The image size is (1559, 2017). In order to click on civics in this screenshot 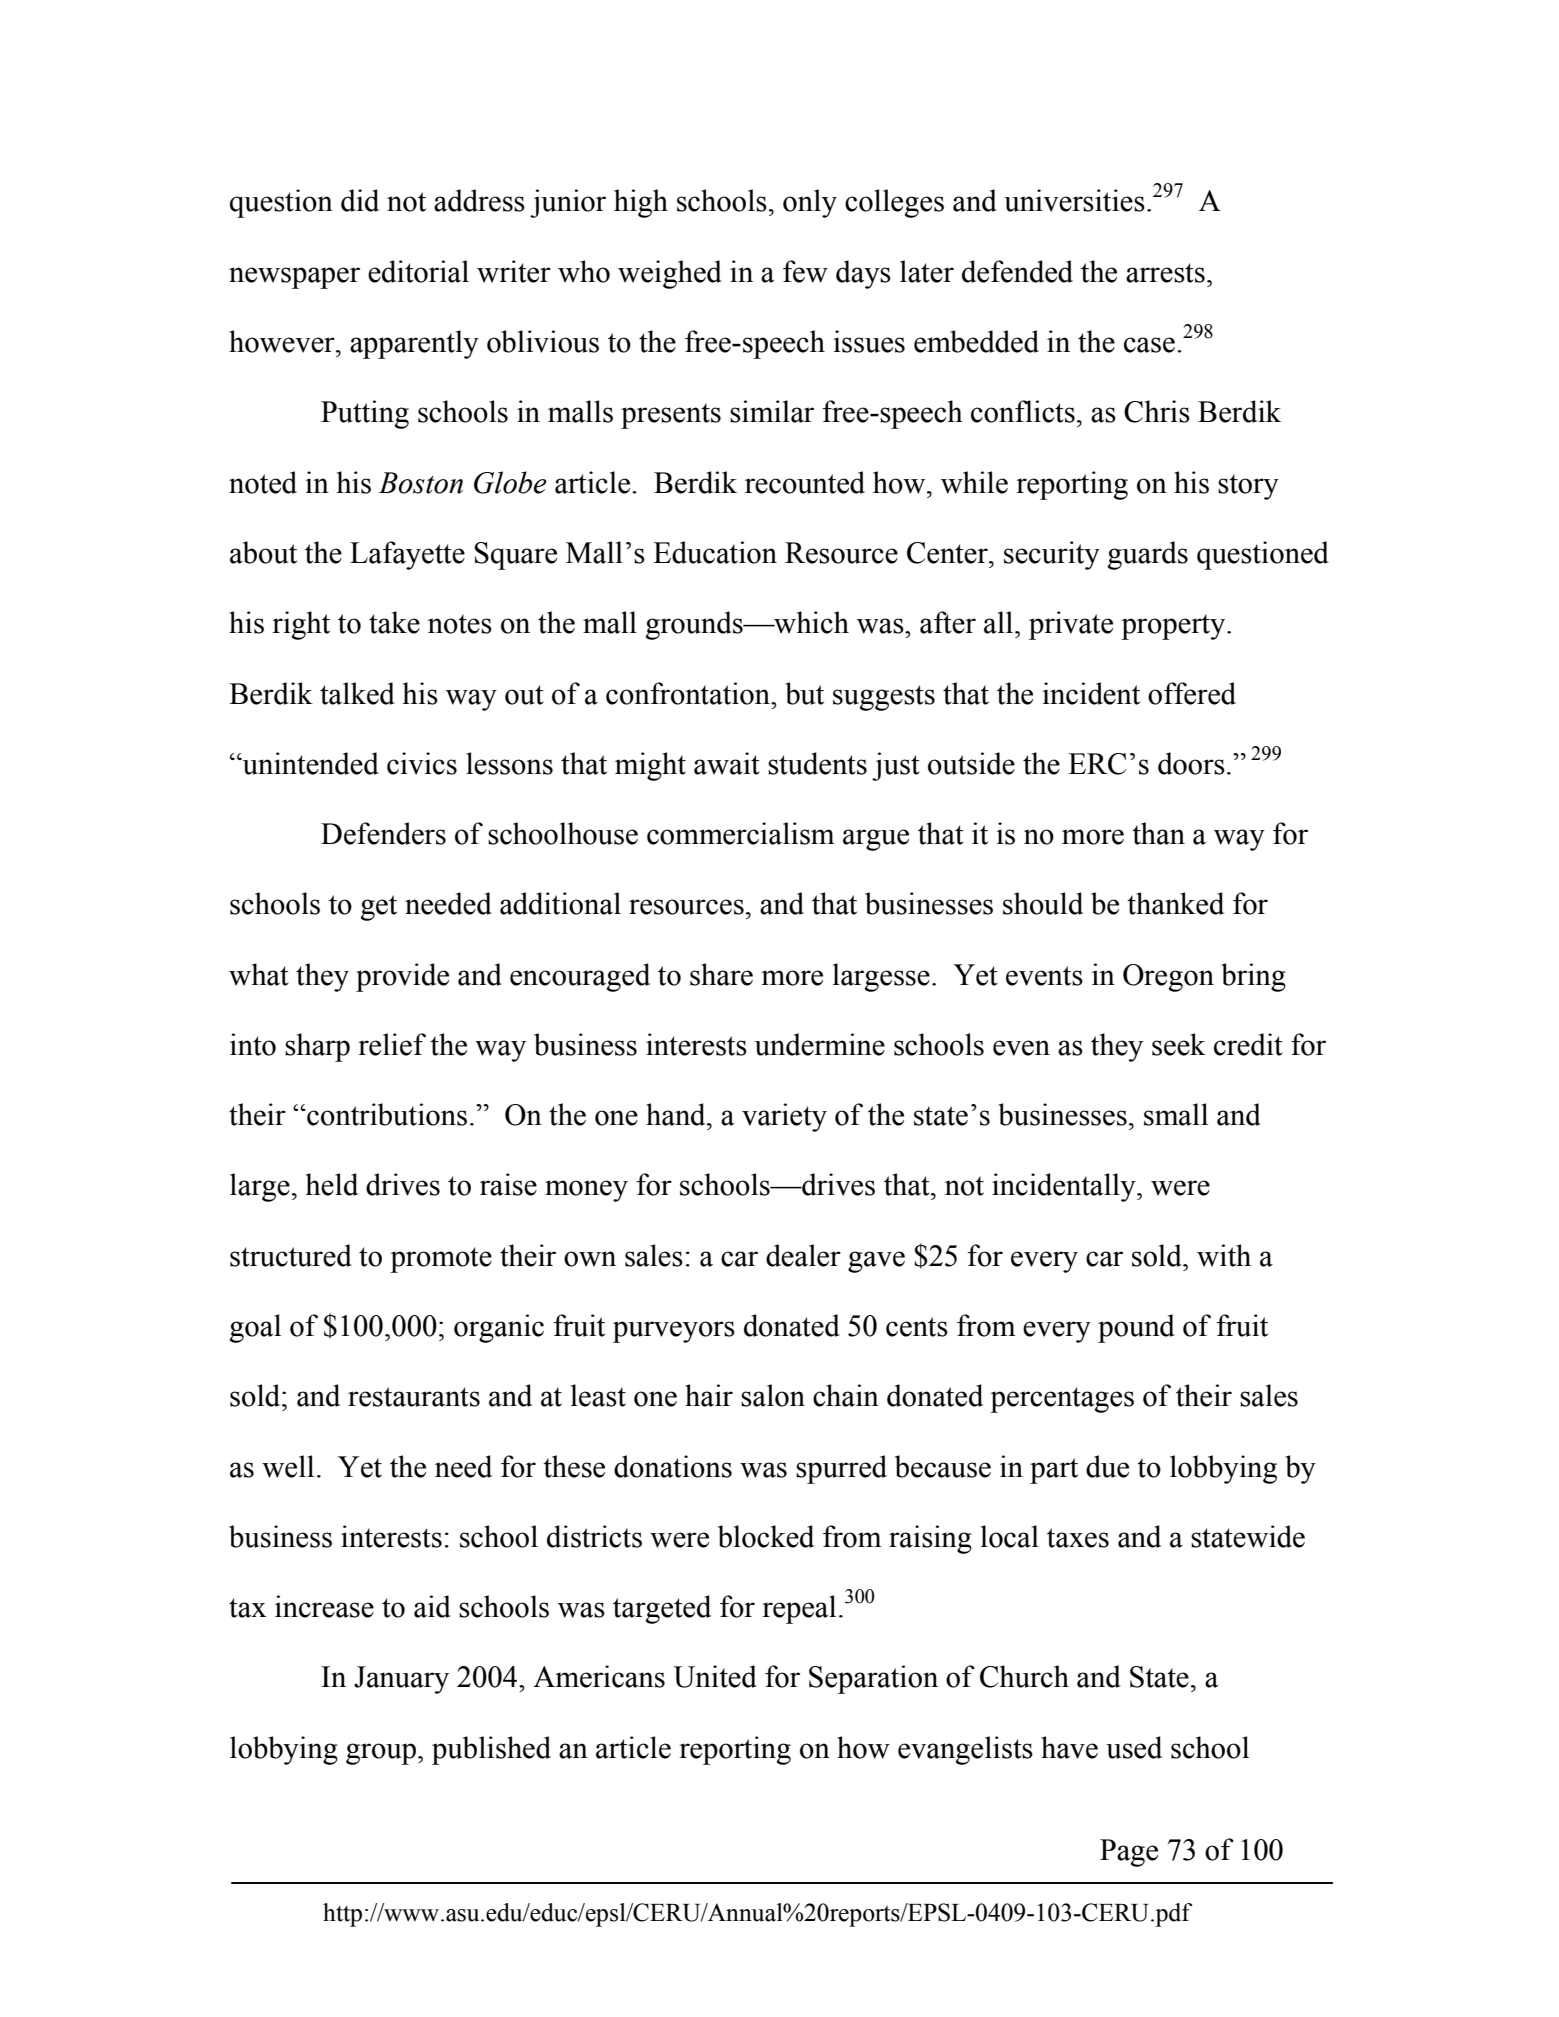, I will do `click(422, 763)`.
